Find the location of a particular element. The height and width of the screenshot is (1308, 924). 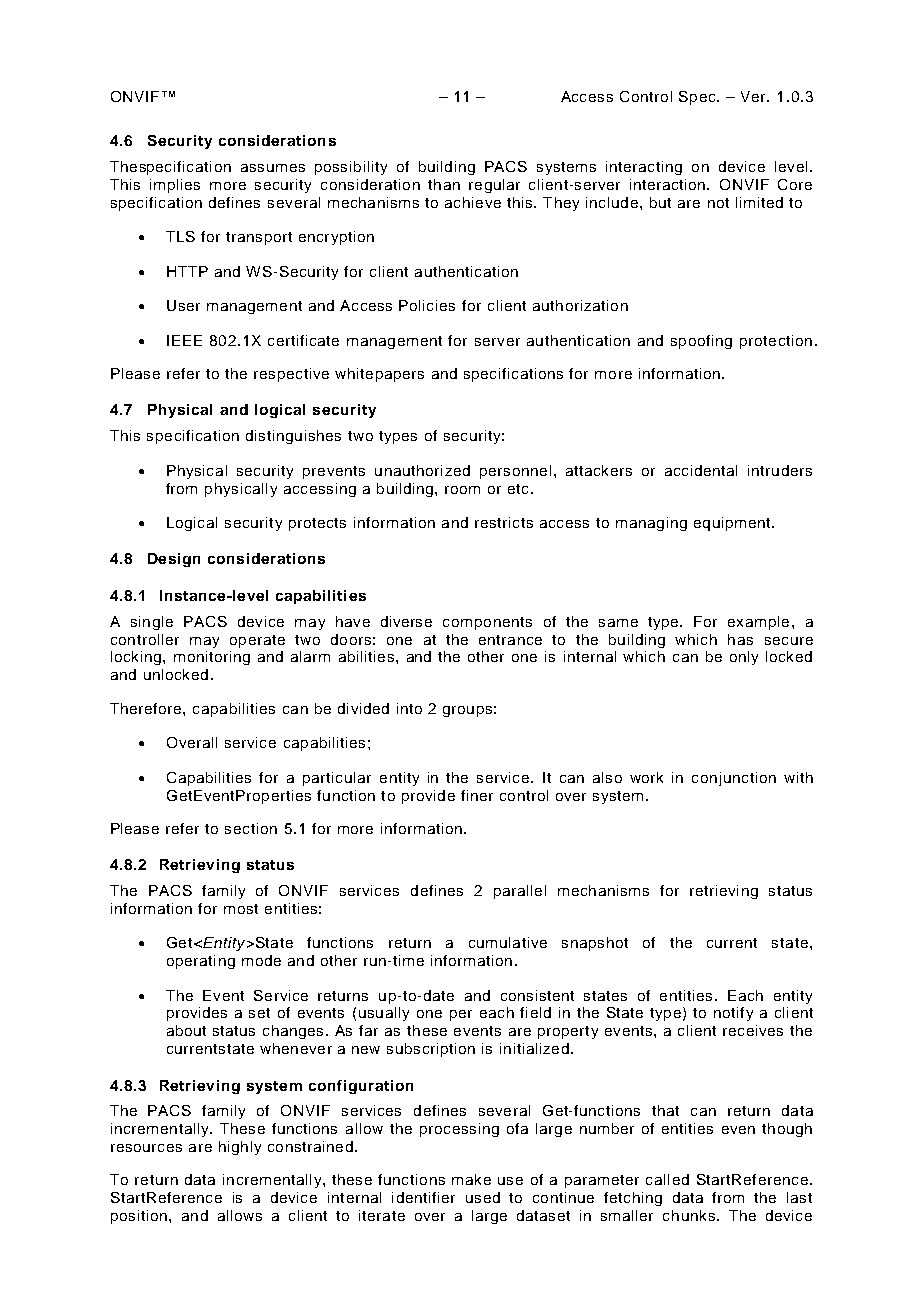

into is located at coordinates (409, 708).
